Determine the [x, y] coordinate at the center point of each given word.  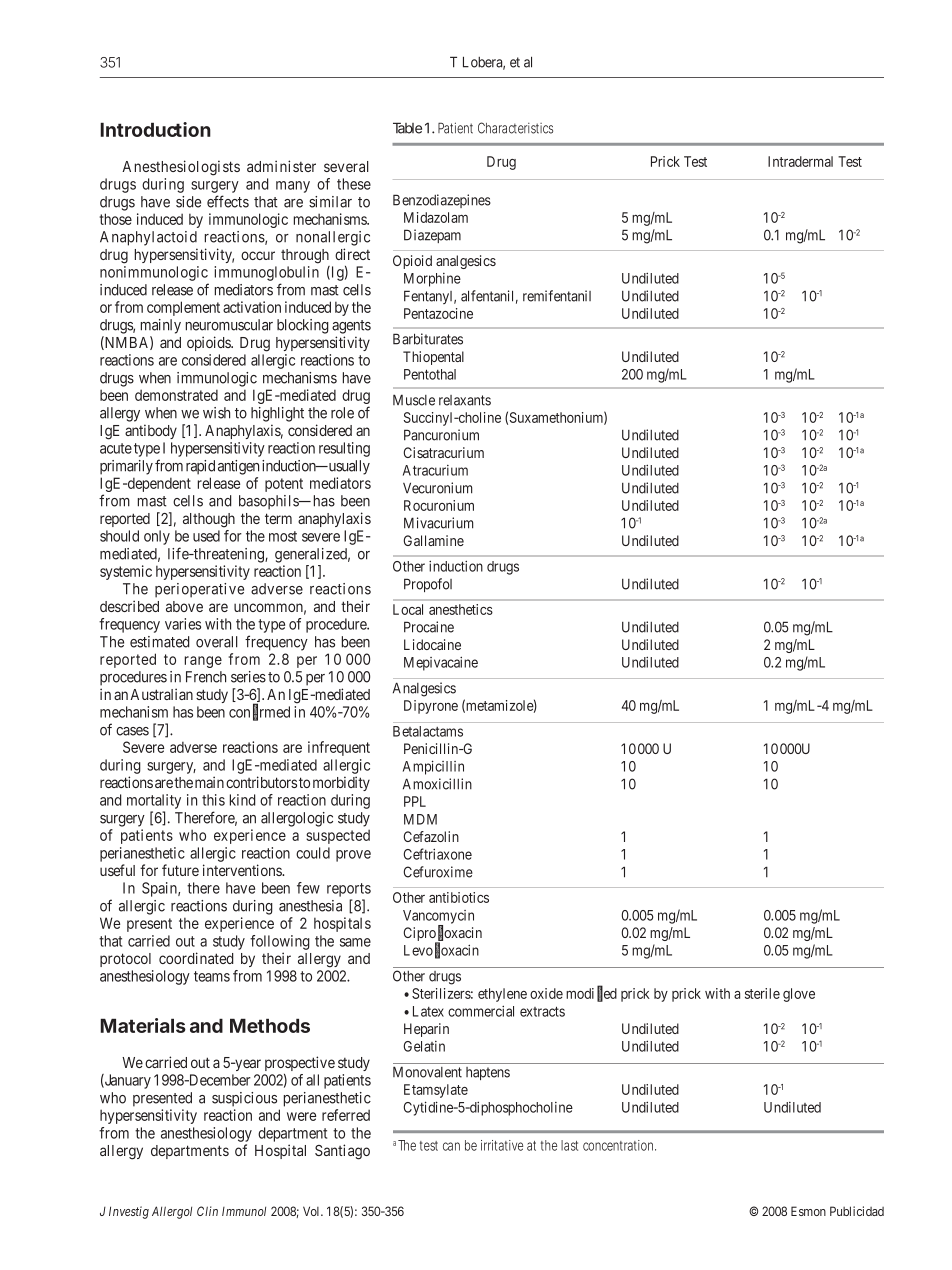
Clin [207, 1211]
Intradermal [800, 161]
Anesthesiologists [181, 168]
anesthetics [461, 609]
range [203, 662]
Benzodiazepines [442, 201]
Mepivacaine [441, 663]
